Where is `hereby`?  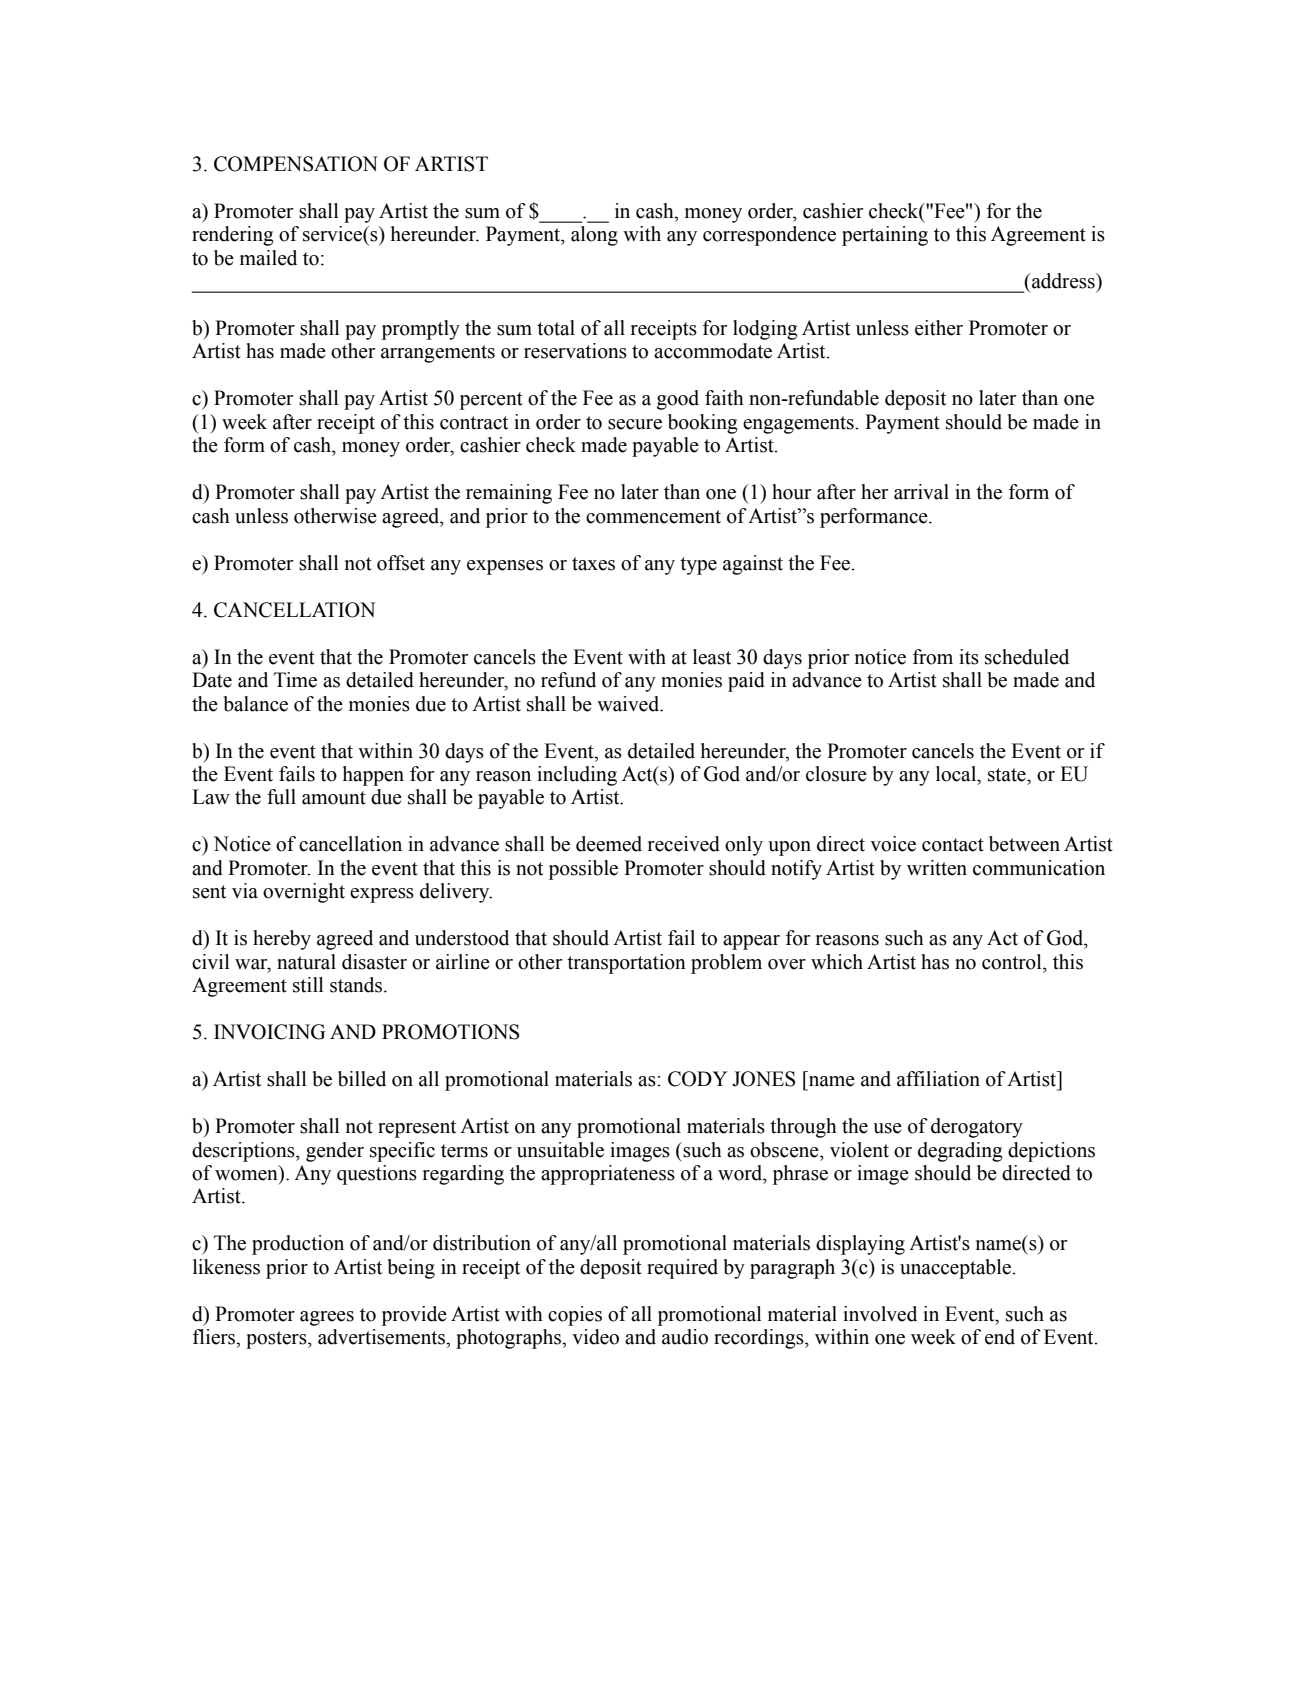
hereby is located at coordinates (282, 940).
